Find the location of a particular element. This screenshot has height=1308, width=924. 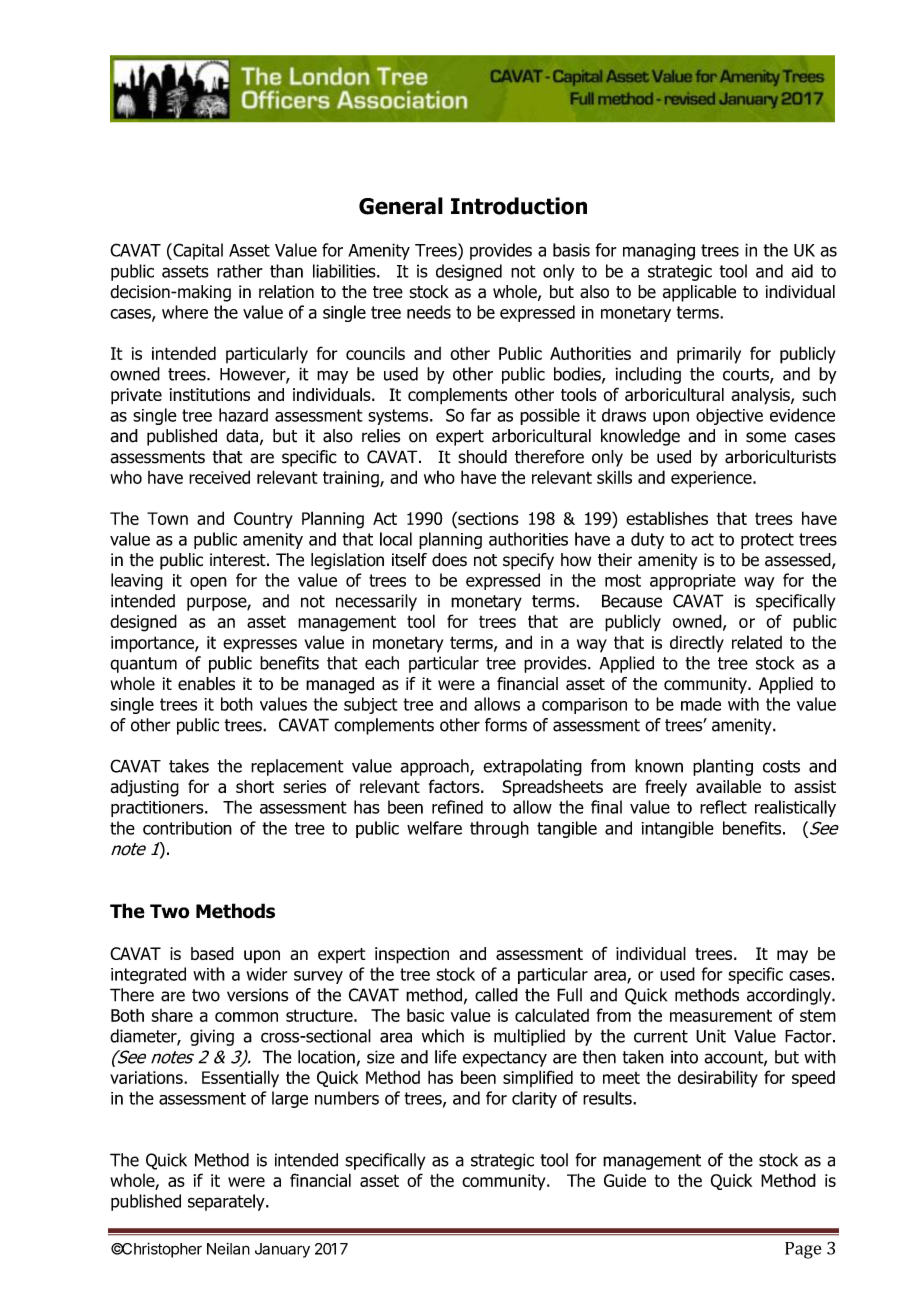

aid is located at coordinates (802, 271).
